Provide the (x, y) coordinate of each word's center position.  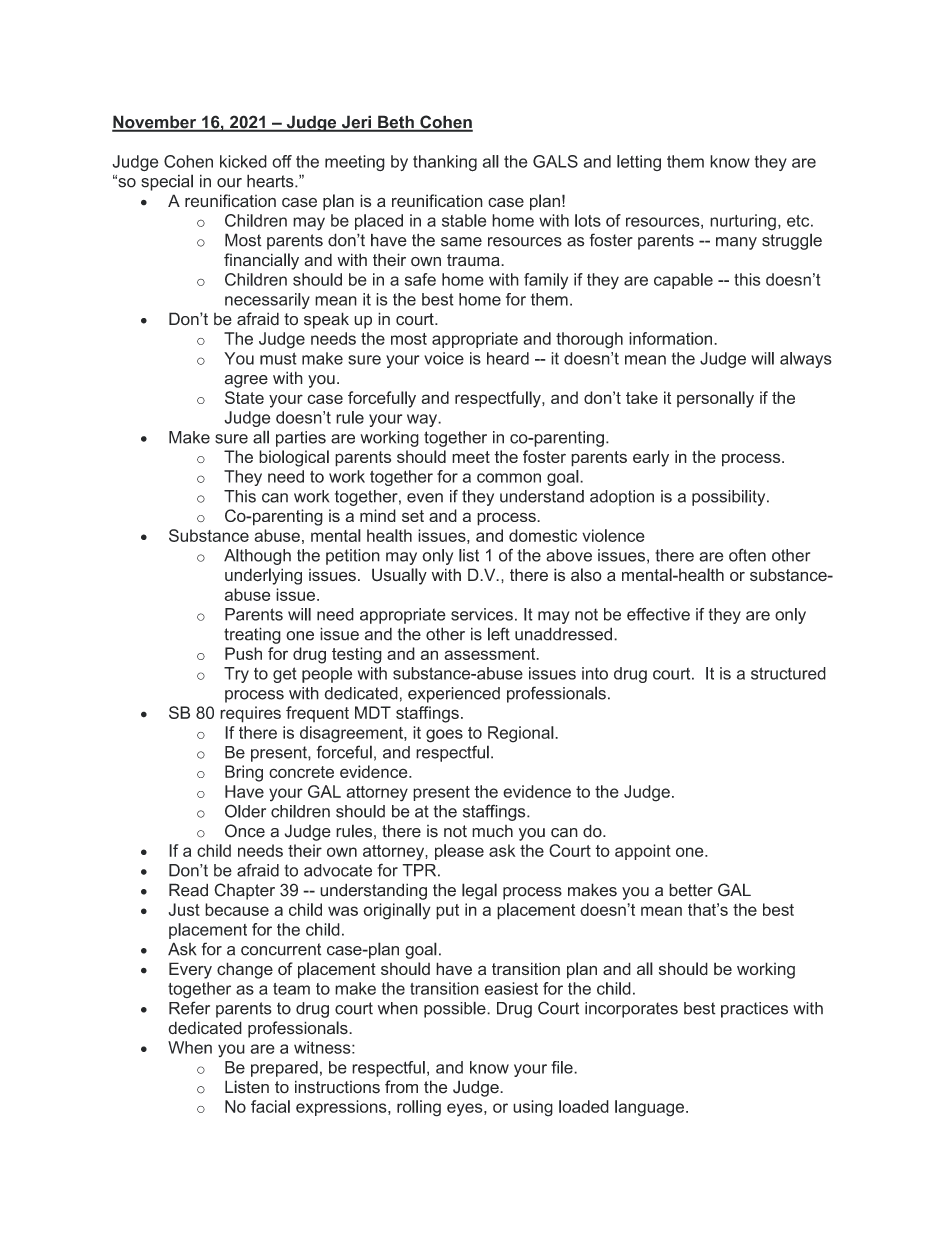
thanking (445, 163)
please (459, 852)
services (482, 614)
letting (639, 163)
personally (715, 399)
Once (245, 831)
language (649, 1108)
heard (508, 358)
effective (658, 614)
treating (252, 635)
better (691, 890)
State (244, 397)
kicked (243, 161)
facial (270, 1106)
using (533, 1108)
